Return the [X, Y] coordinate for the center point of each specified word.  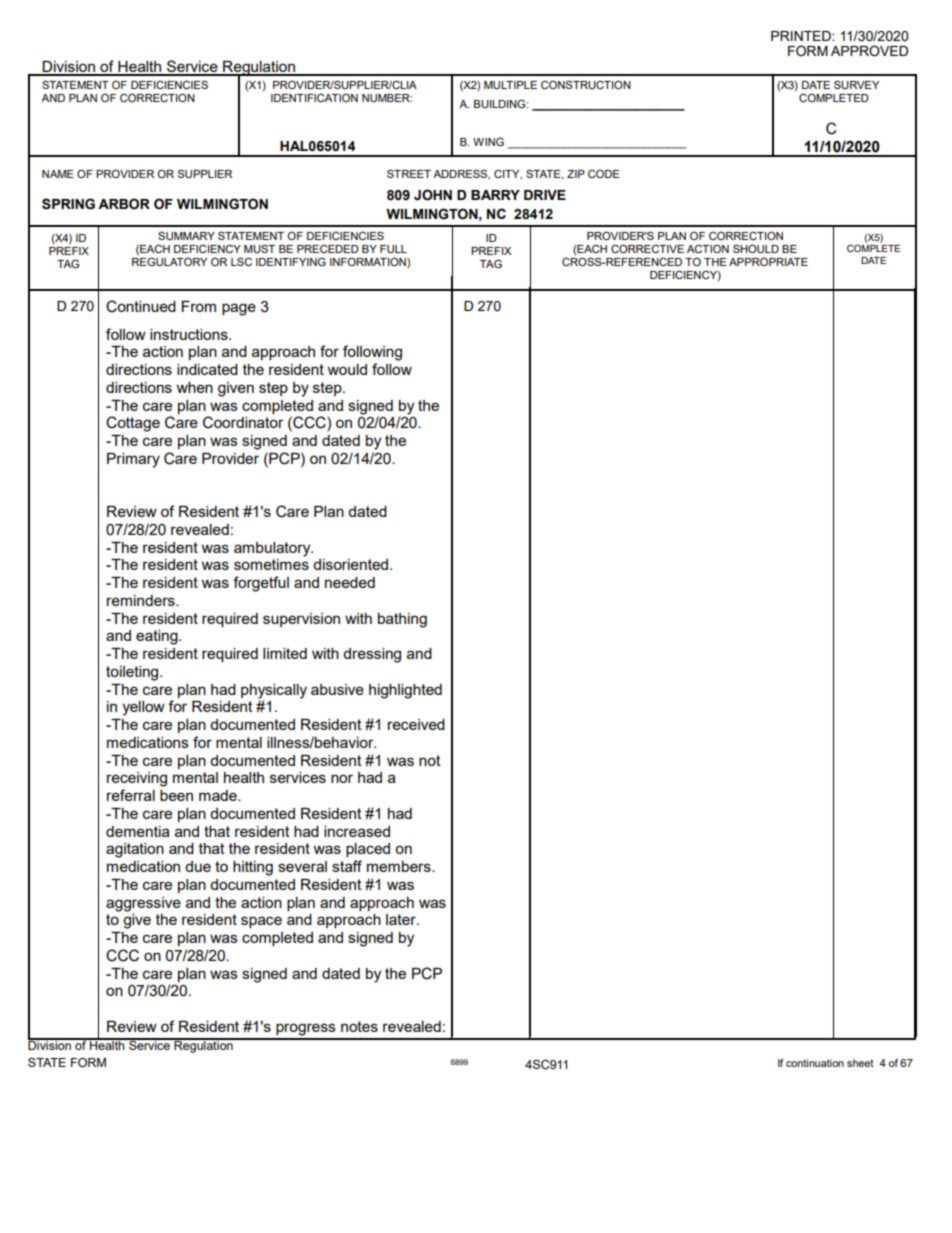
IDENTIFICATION [314, 97]
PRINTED [802, 36]
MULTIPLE [510, 85]
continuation [815, 1063]
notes [359, 1026]
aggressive [143, 904]
